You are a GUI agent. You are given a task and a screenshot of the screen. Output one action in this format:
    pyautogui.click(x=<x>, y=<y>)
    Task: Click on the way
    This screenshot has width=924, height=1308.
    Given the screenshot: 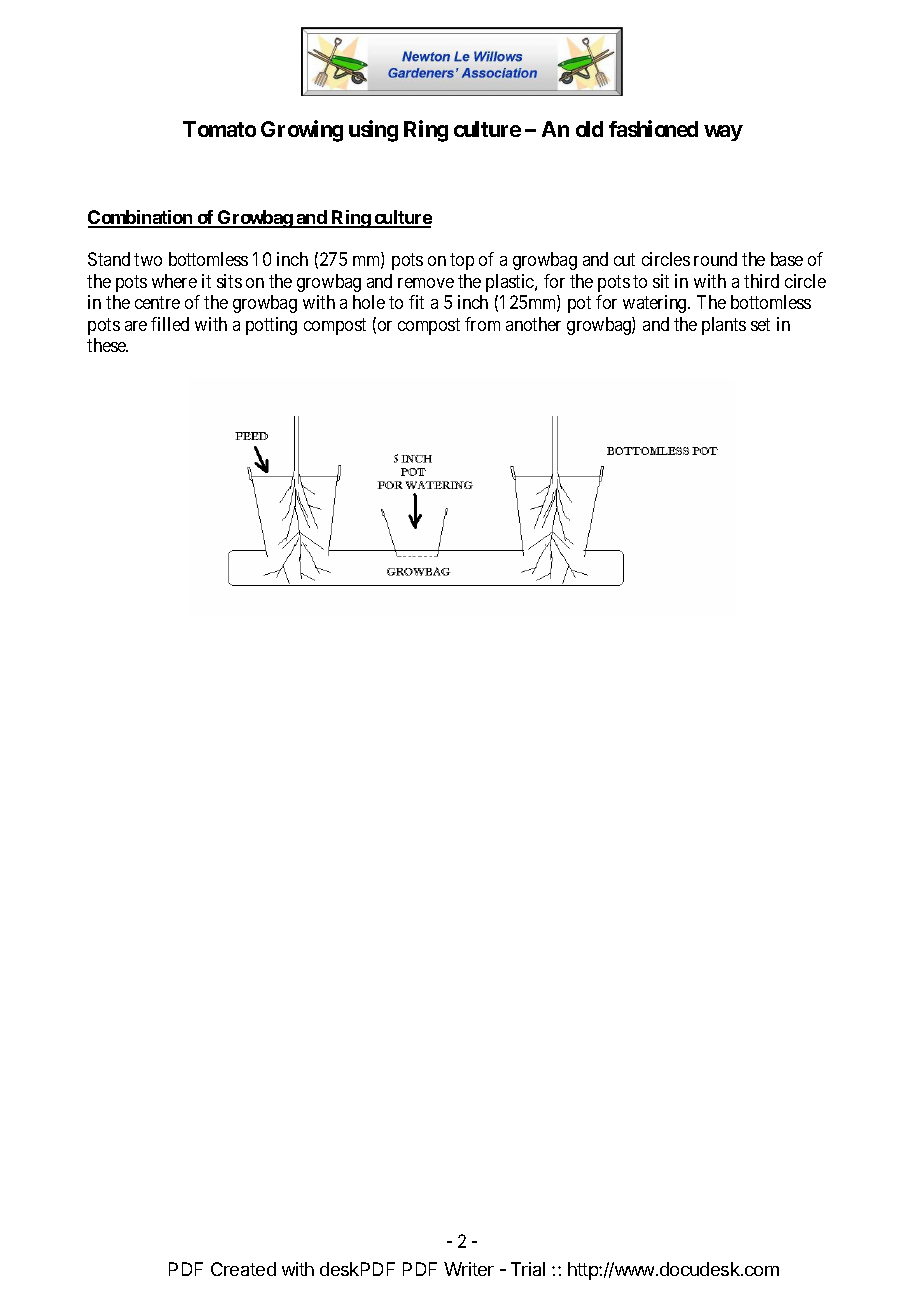 What is the action you would take?
    pyautogui.click(x=723, y=133)
